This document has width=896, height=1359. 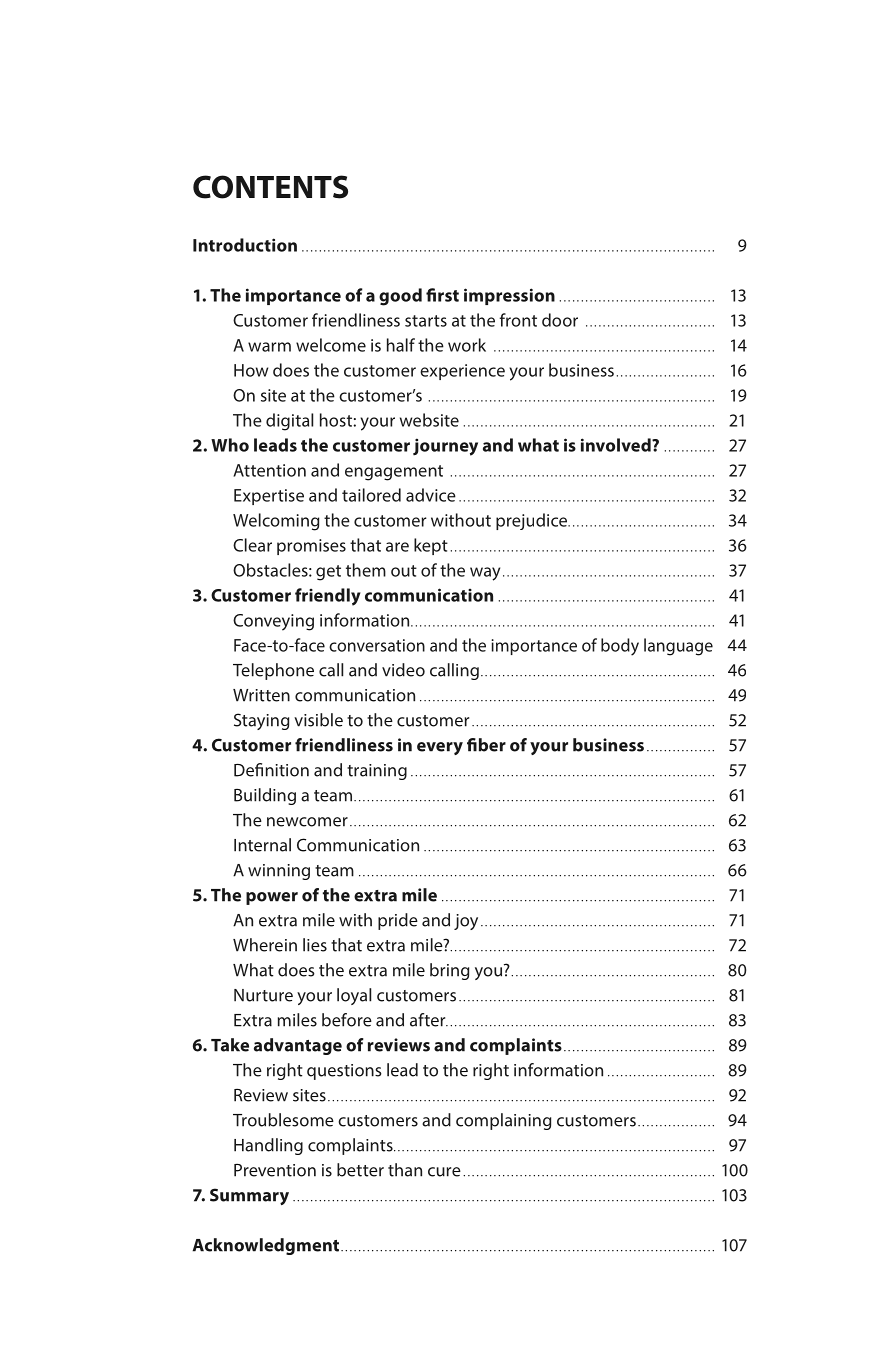 I want to click on Acknowledgment, so click(x=266, y=1246).
